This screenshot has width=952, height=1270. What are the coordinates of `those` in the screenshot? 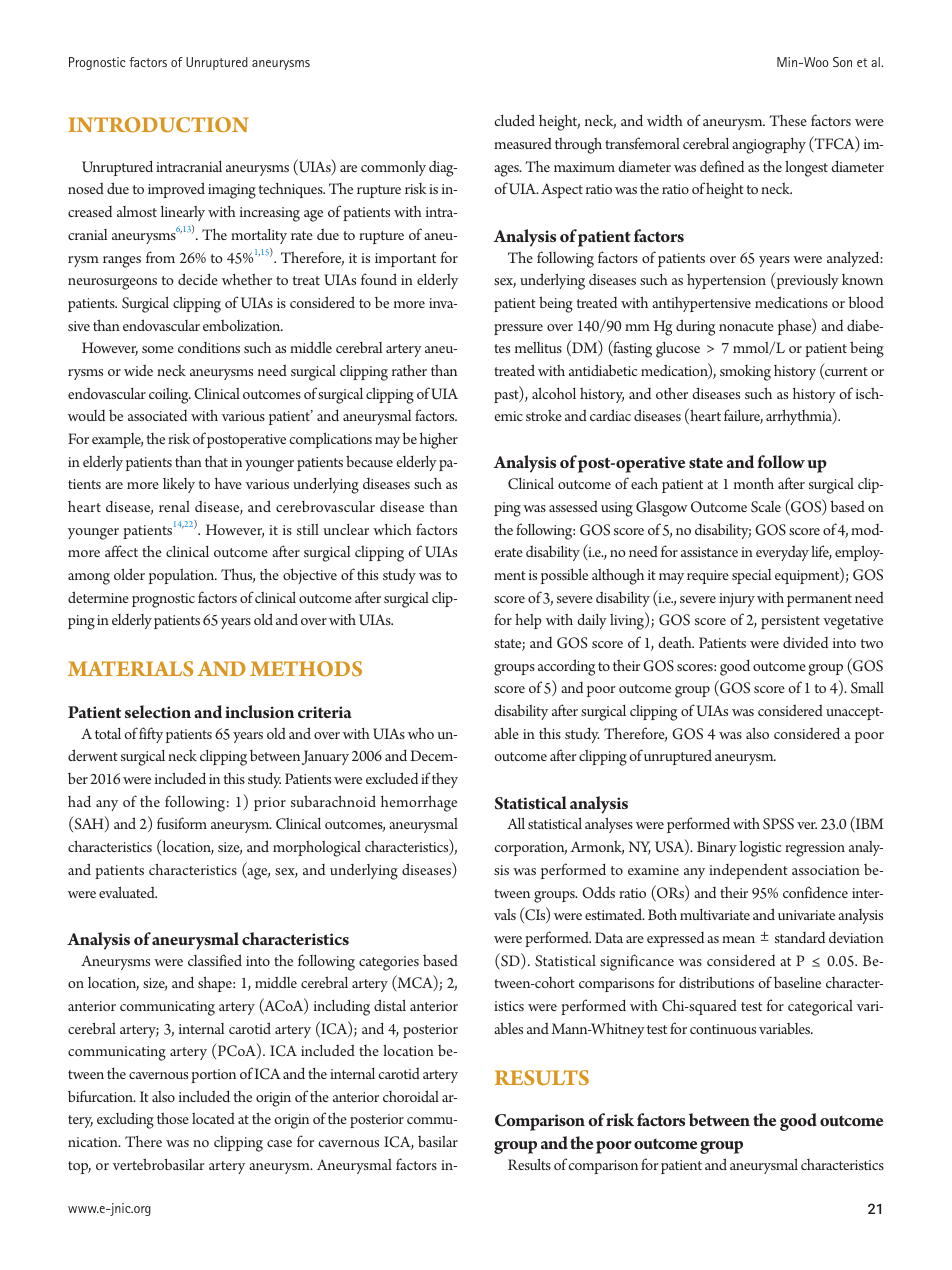 It's located at (173, 1118).
